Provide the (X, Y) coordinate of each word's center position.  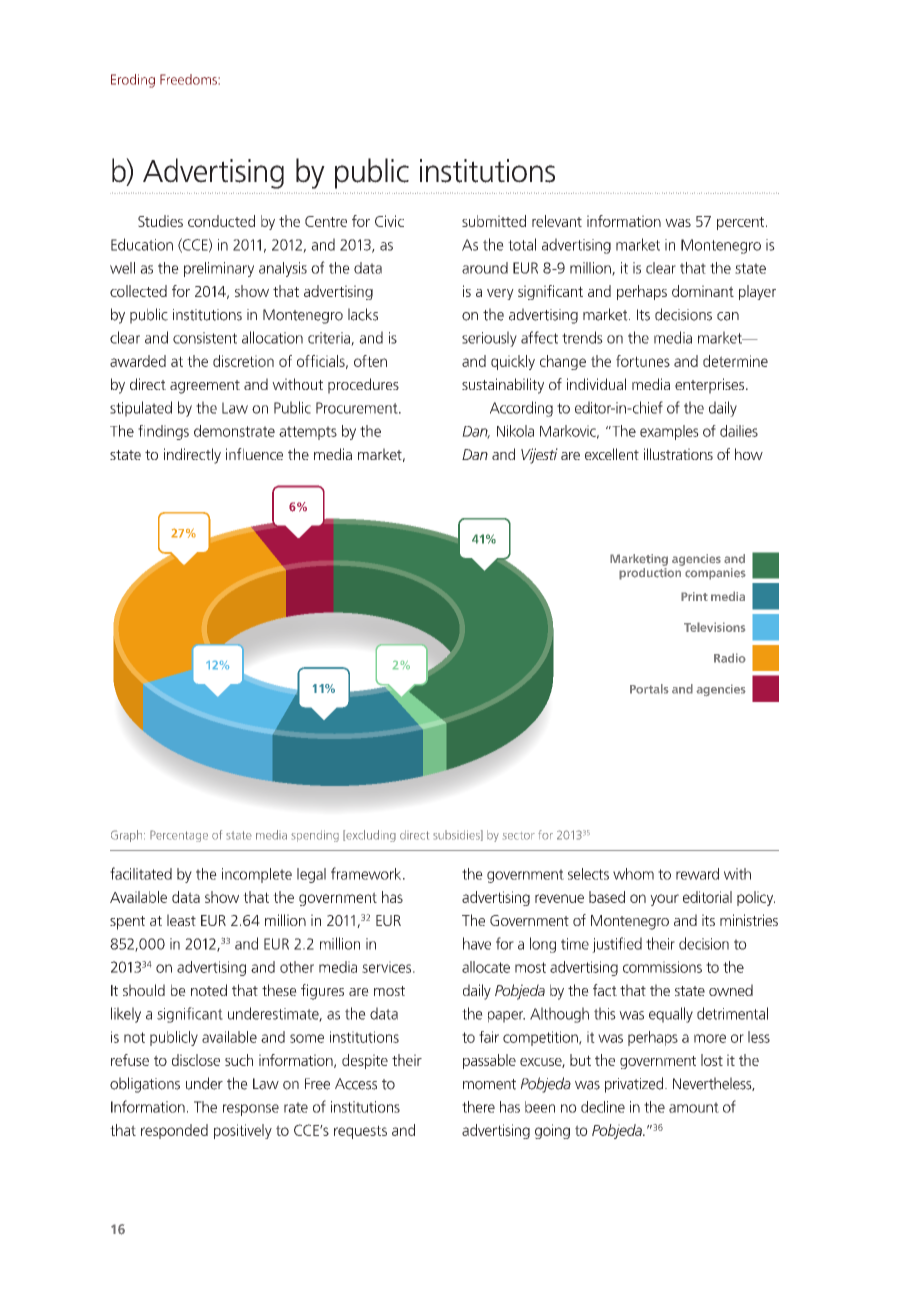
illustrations (678, 454)
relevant (557, 221)
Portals (649, 689)
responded (174, 1131)
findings (163, 432)
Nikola (515, 431)
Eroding (133, 81)
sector (519, 836)
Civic (389, 221)
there (478, 1107)
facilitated (141, 873)
